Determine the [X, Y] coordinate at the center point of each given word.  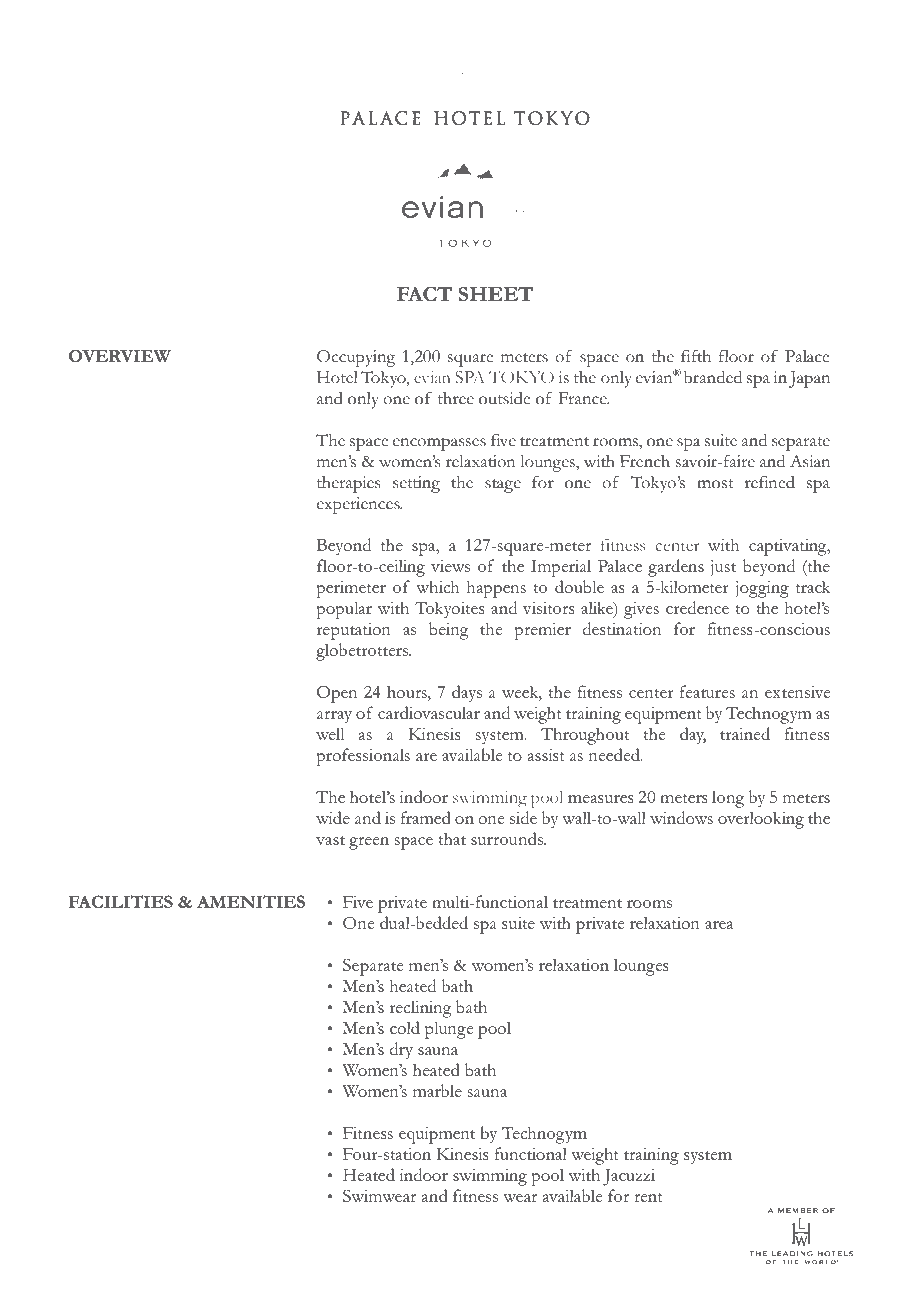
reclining [421, 1009]
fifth [696, 356]
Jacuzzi [629, 1177]
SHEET [496, 293]
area [719, 925]
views [450, 566]
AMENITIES [251, 901]
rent [648, 1197]
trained [745, 733]
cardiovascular [429, 712]
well [330, 733]
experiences [359, 505]
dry [401, 1051]
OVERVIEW [120, 356]
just [723, 568]
